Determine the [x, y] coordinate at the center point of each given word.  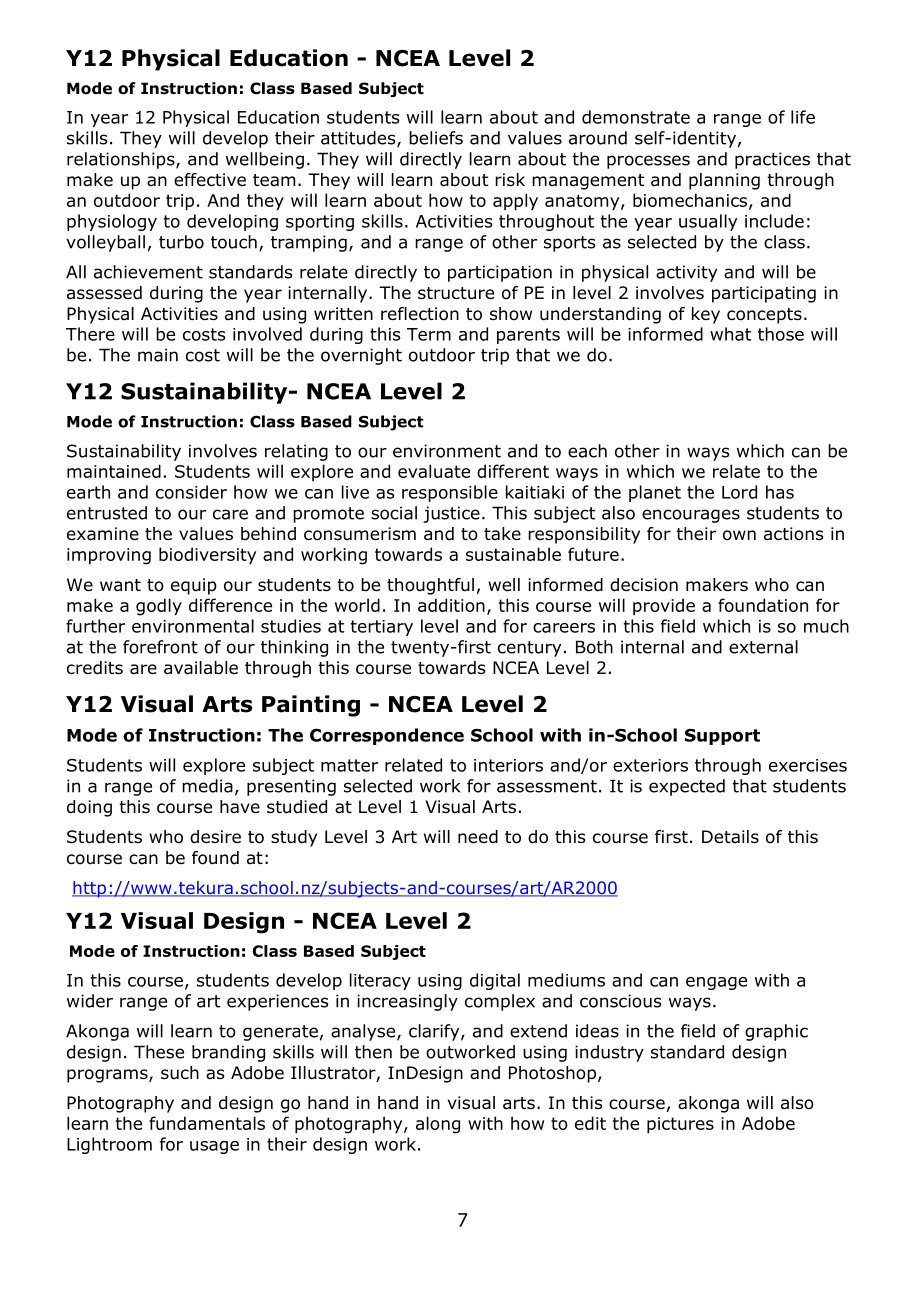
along [438, 1125]
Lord [739, 492]
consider [191, 492]
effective [210, 180]
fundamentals [207, 1123]
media [207, 786]
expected [687, 787]
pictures [680, 1125]
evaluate [434, 471]
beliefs [436, 138]
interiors [508, 765]
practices [772, 160]
